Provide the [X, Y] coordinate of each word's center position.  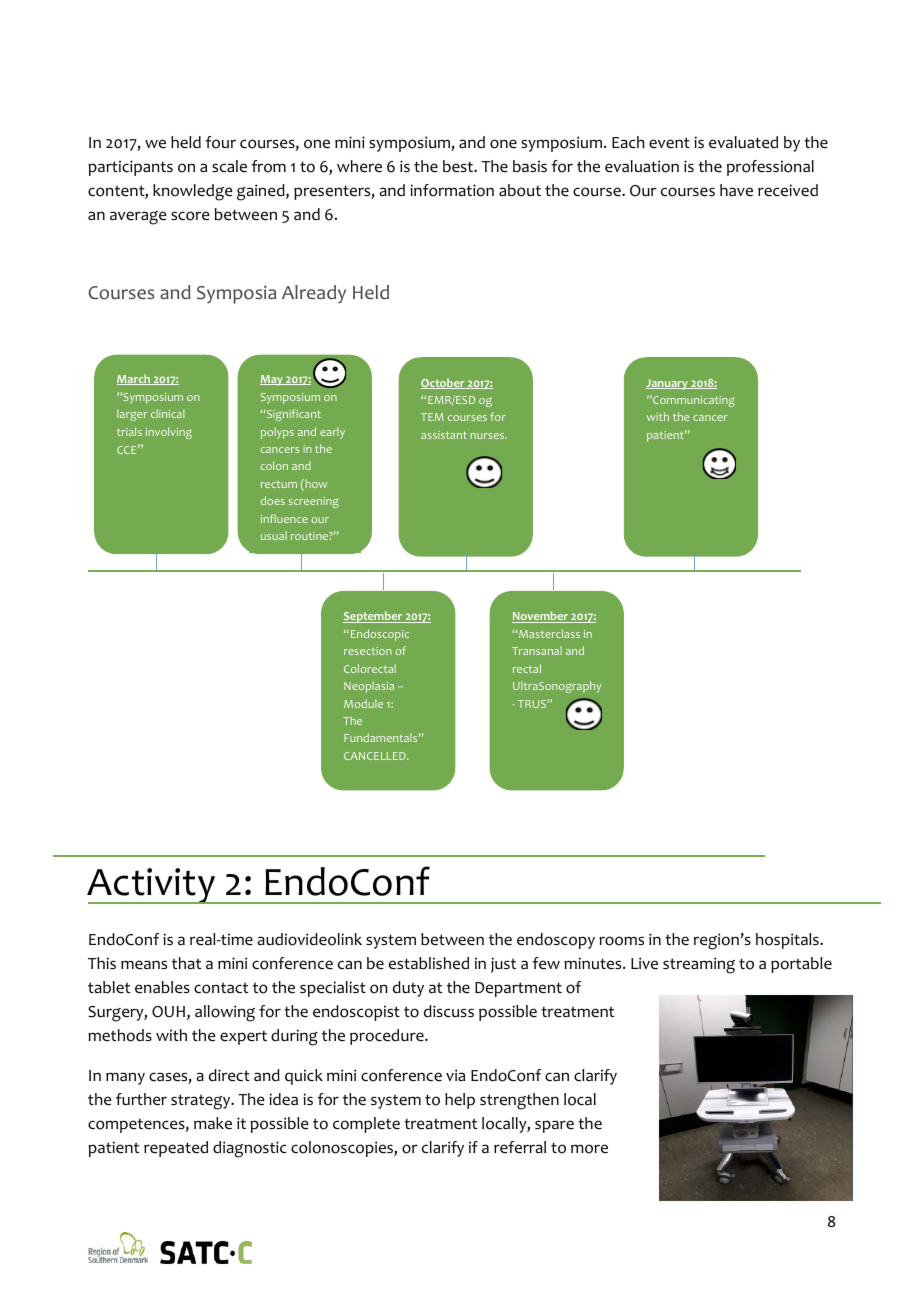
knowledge [193, 192]
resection [368, 651]
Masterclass [548, 633]
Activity [152, 886]
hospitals [788, 941]
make [213, 1123]
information [452, 190]
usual [274, 535]
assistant [444, 435]
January [668, 384]
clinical [168, 413]
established [429, 963]
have [736, 190]
